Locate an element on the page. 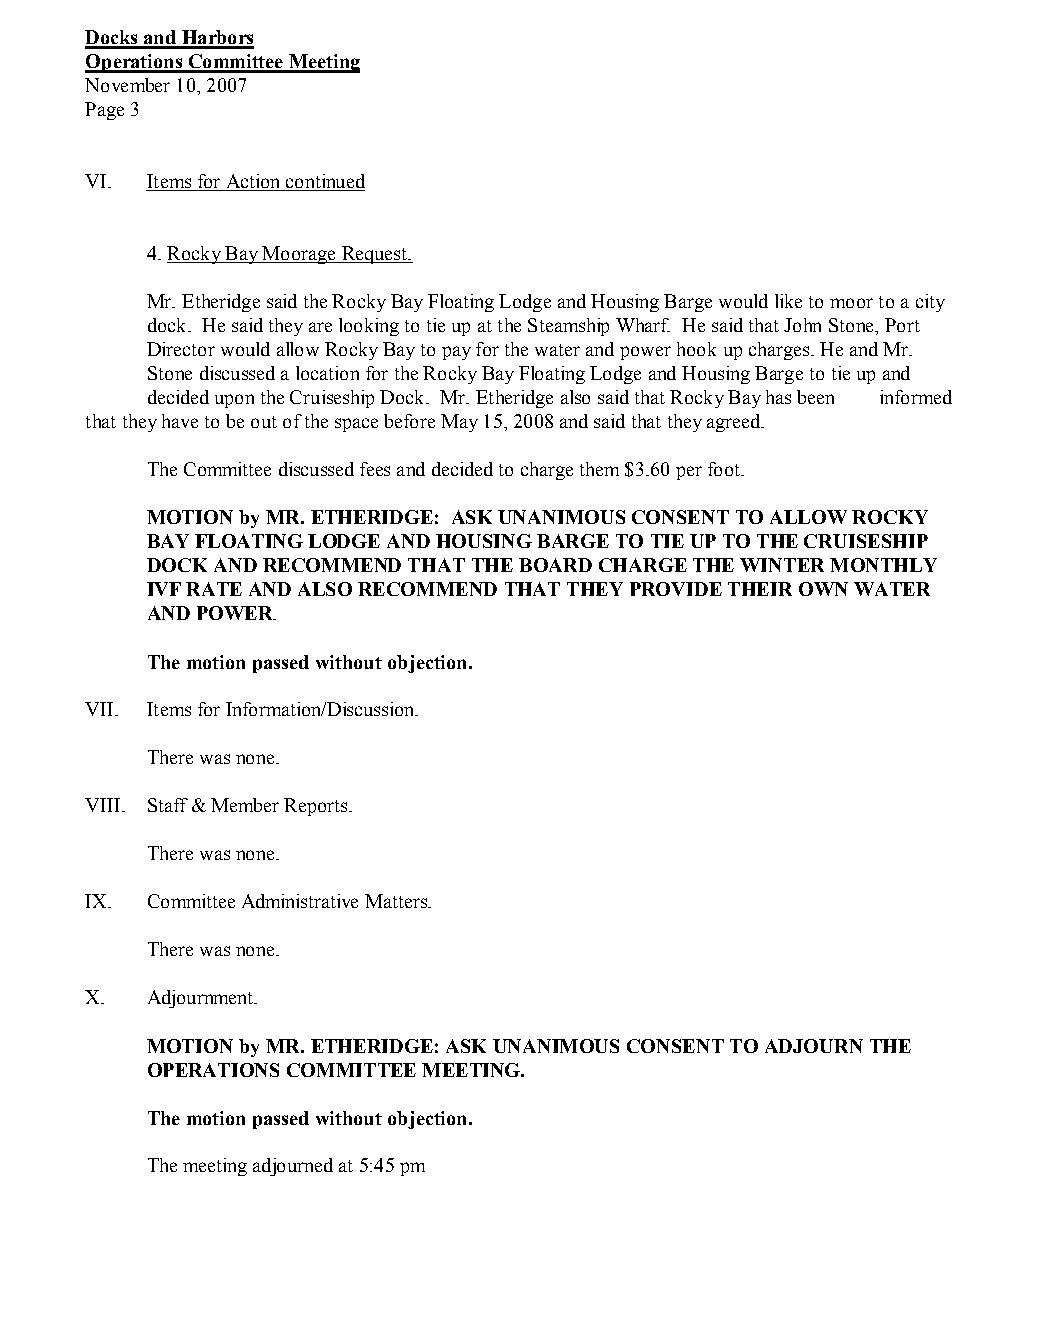 Image resolution: width=1038 pixels, height=1343 pixels. November is located at coordinates (127, 85).
